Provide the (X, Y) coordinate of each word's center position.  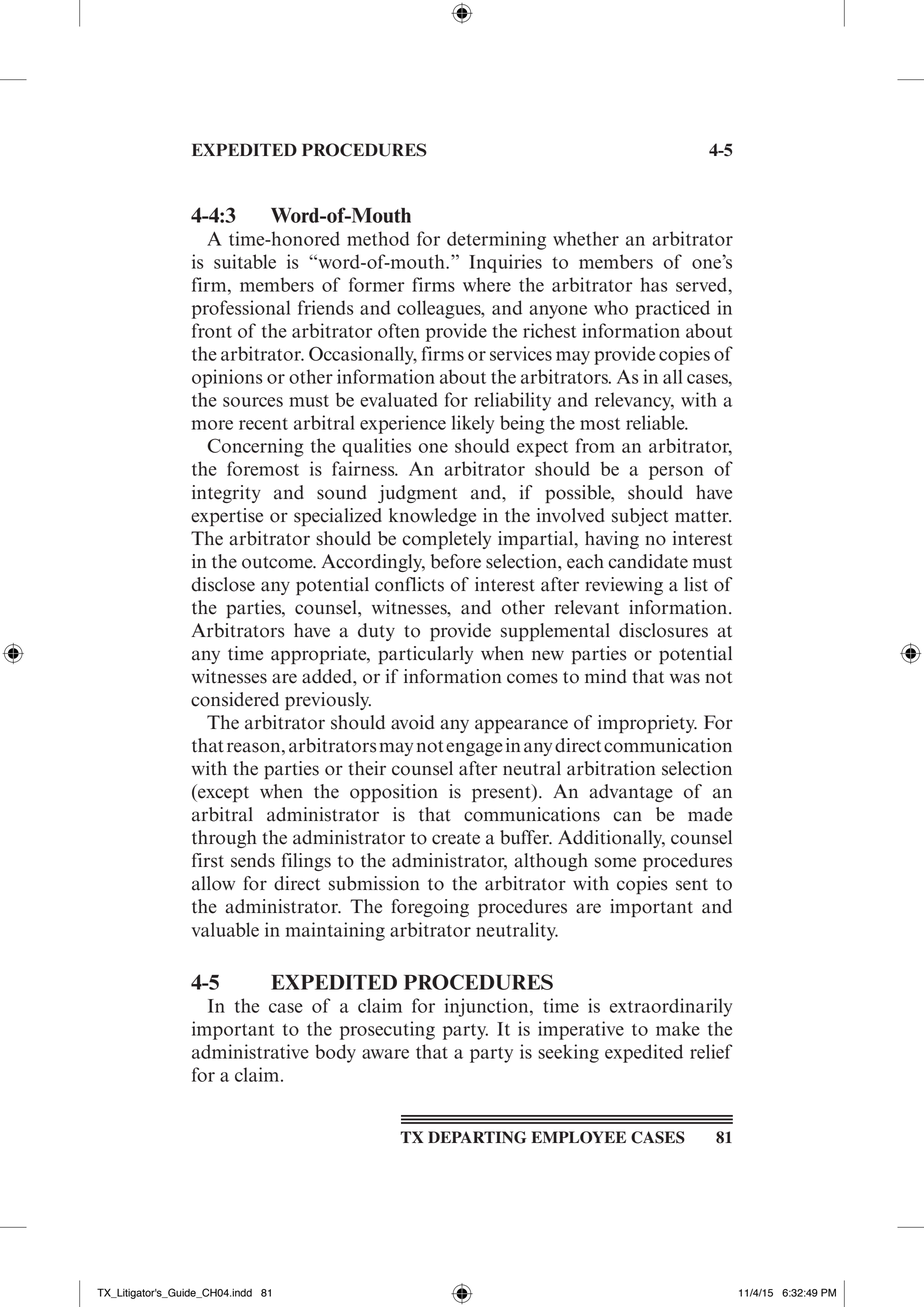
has (654, 284)
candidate (648, 561)
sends (253, 860)
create (456, 838)
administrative (250, 1051)
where (487, 284)
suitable (245, 261)
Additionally (611, 839)
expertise (227, 517)
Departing (477, 1137)
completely (446, 540)
